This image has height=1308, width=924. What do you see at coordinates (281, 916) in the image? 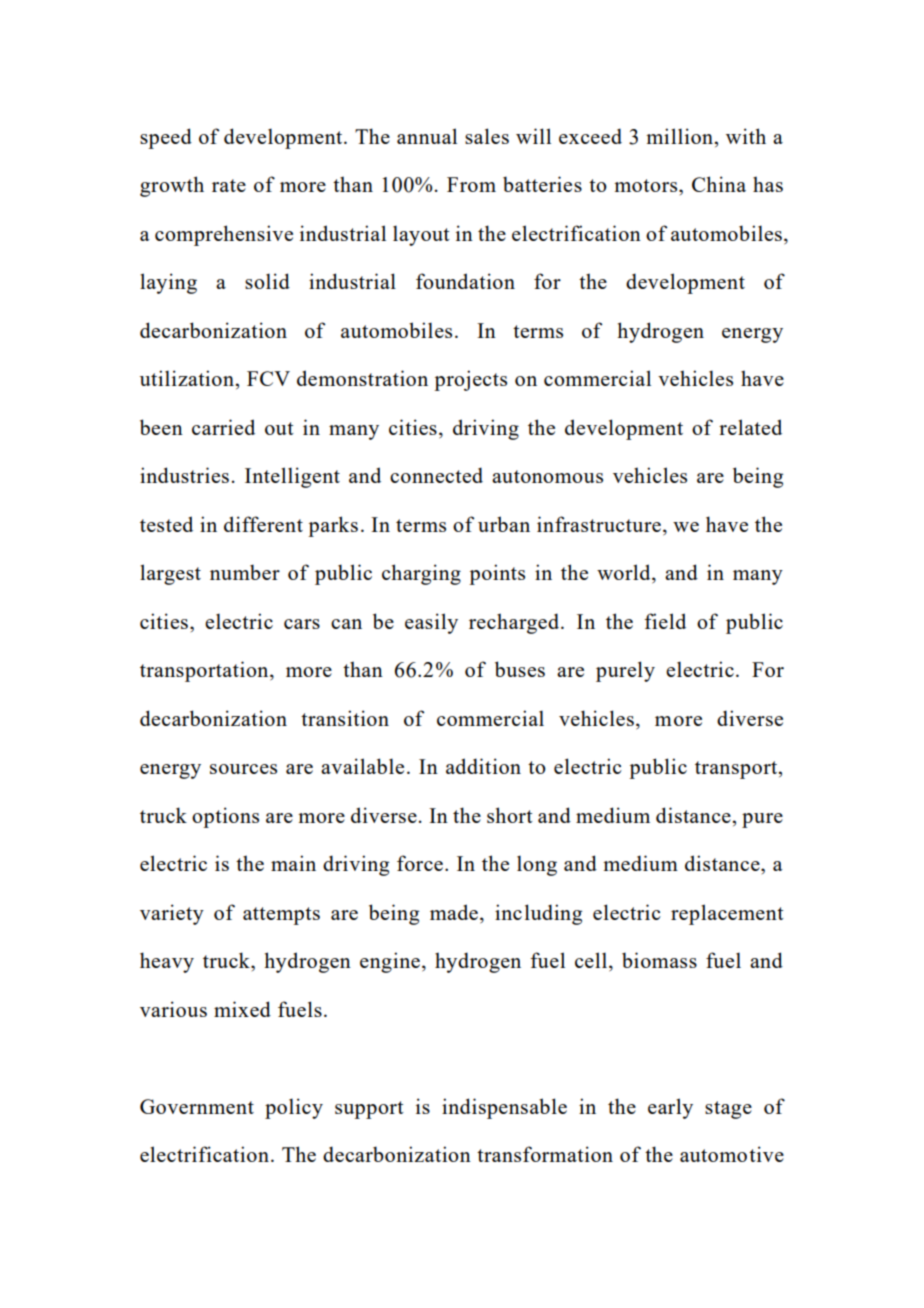
I see `attempts` at bounding box center [281, 916].
